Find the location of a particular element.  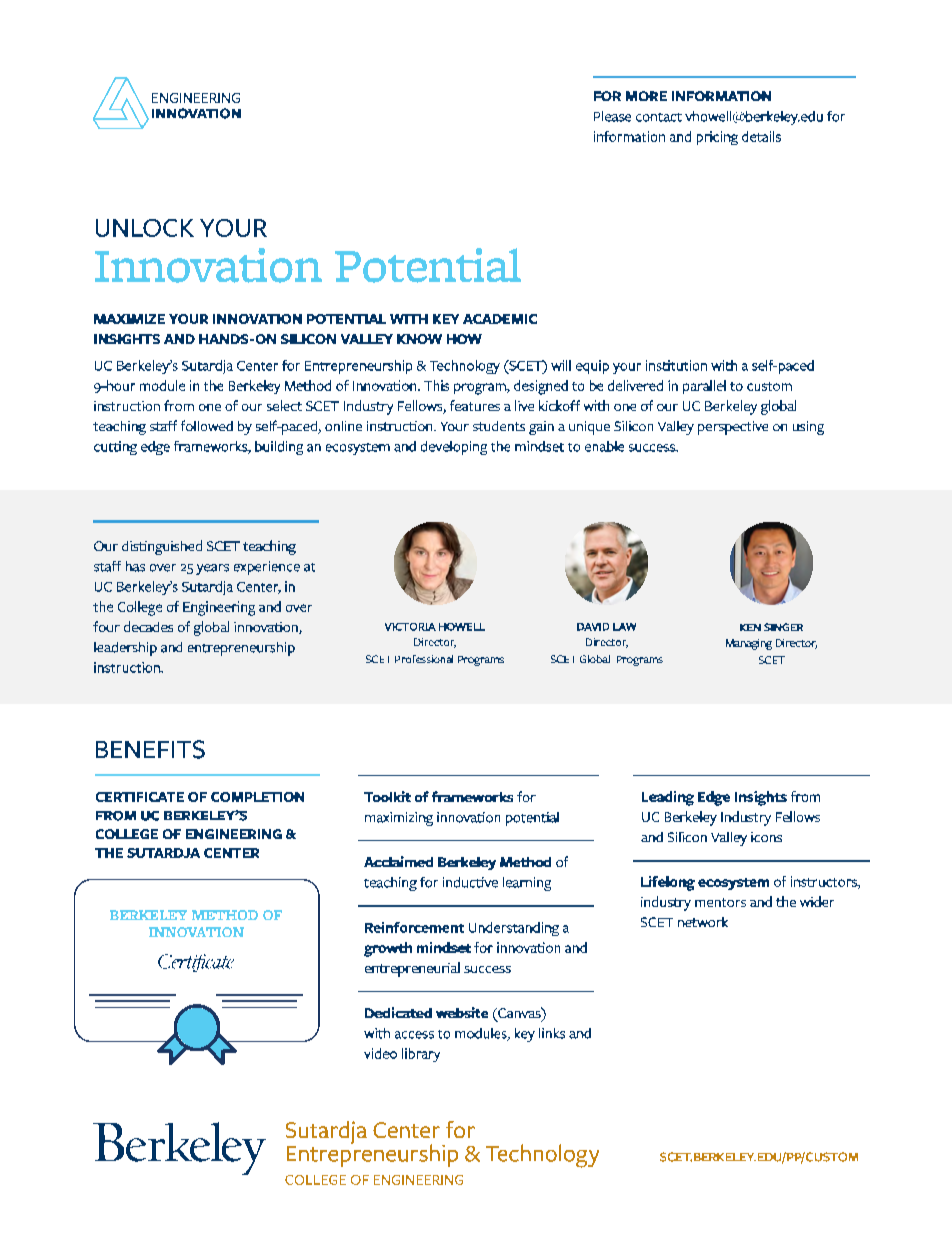

pricing is located at coordinates (717, 138).
